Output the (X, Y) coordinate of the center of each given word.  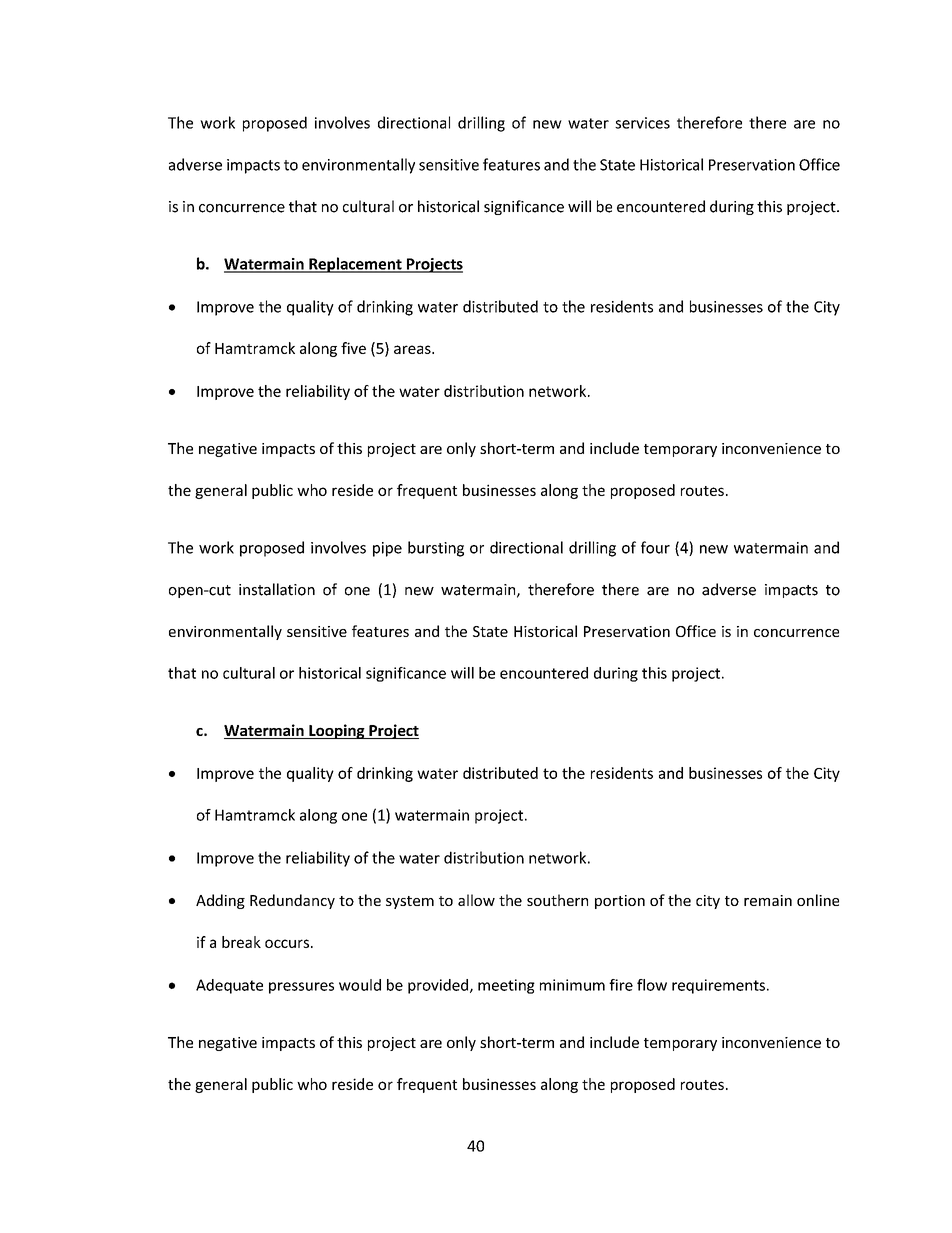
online (818, 900)
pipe (387, 549)
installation (277, 589)
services (642, 123)
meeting (506, 986)
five (353, 348)
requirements (718, 986)
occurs (287, 943)
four (655, 547)
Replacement (355, 265)
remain (768, 900)
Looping (337, 731)
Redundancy (292, 901)
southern (557, 900)
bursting (436, 549)
